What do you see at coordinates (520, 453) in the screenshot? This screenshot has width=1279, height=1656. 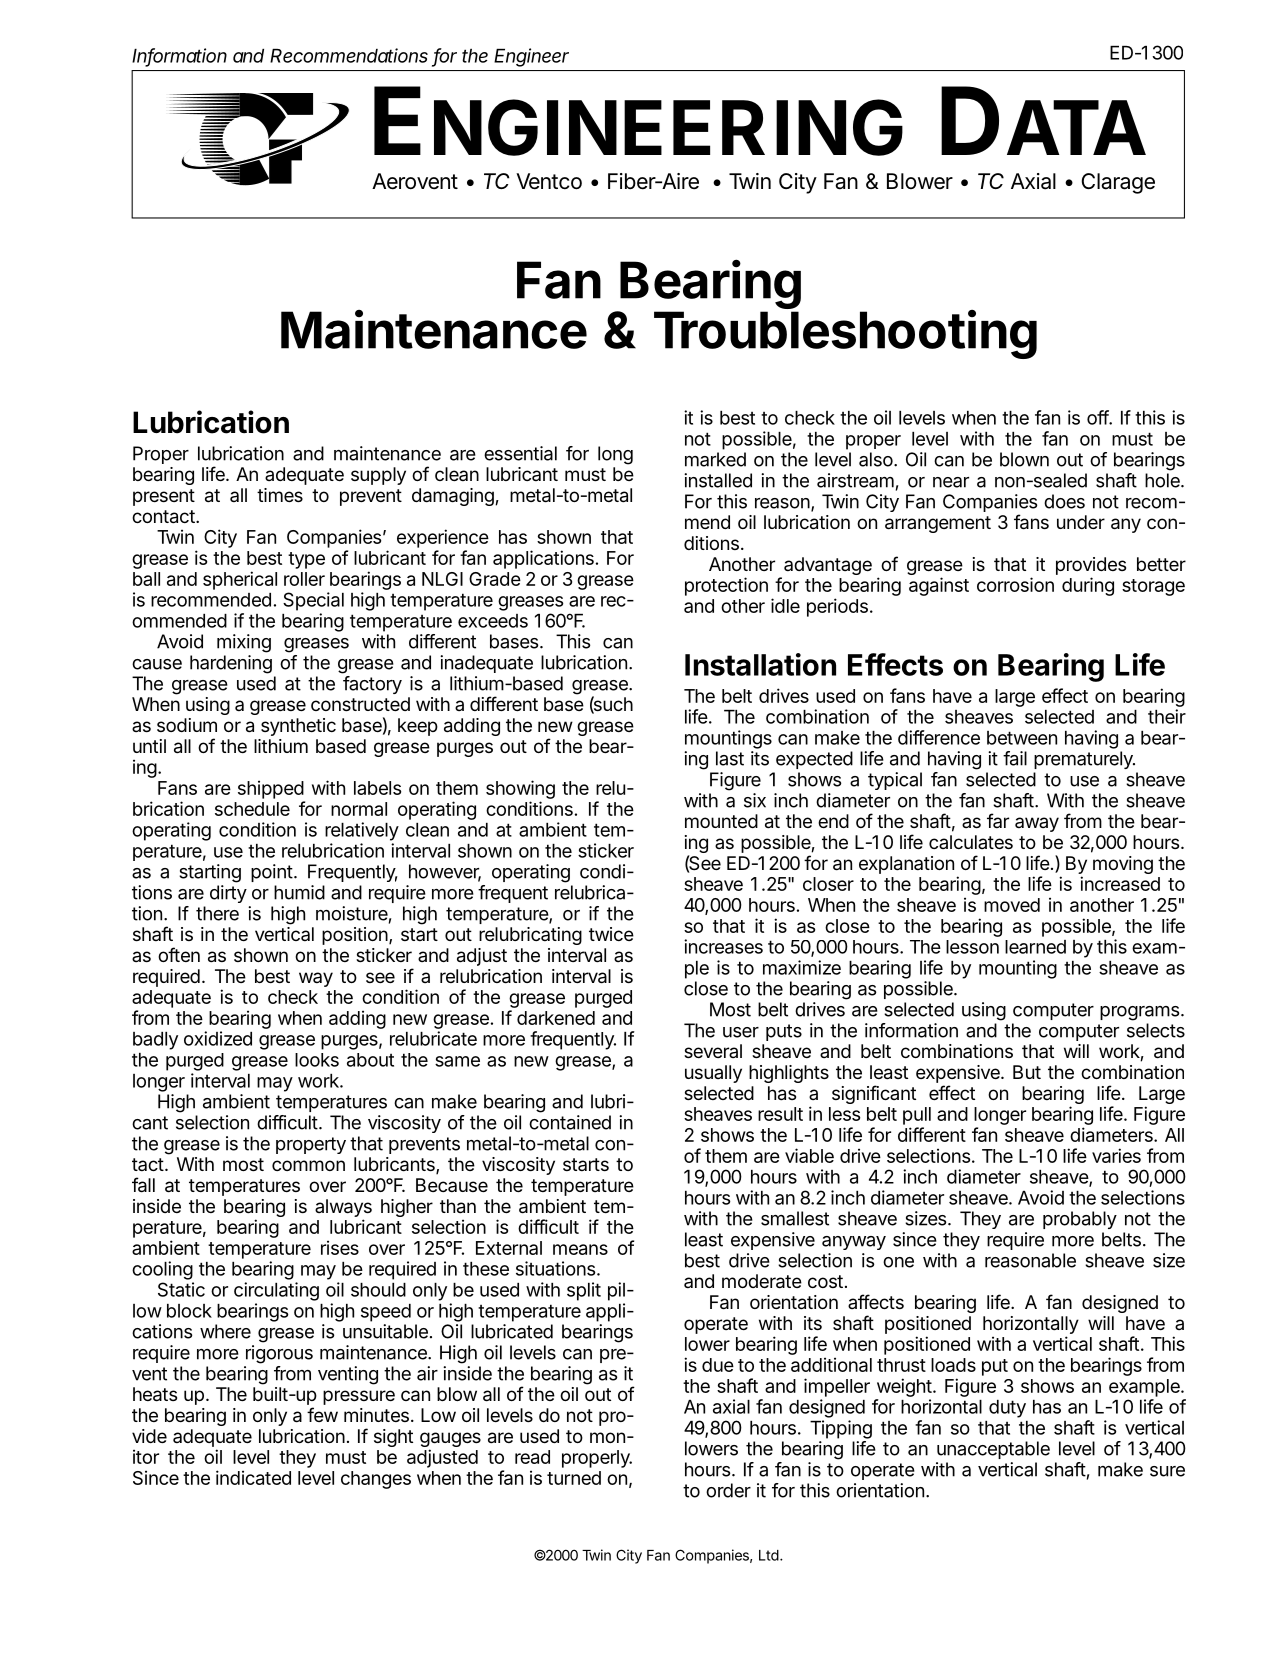 I see `essential` at bounding box center [520, 453].
